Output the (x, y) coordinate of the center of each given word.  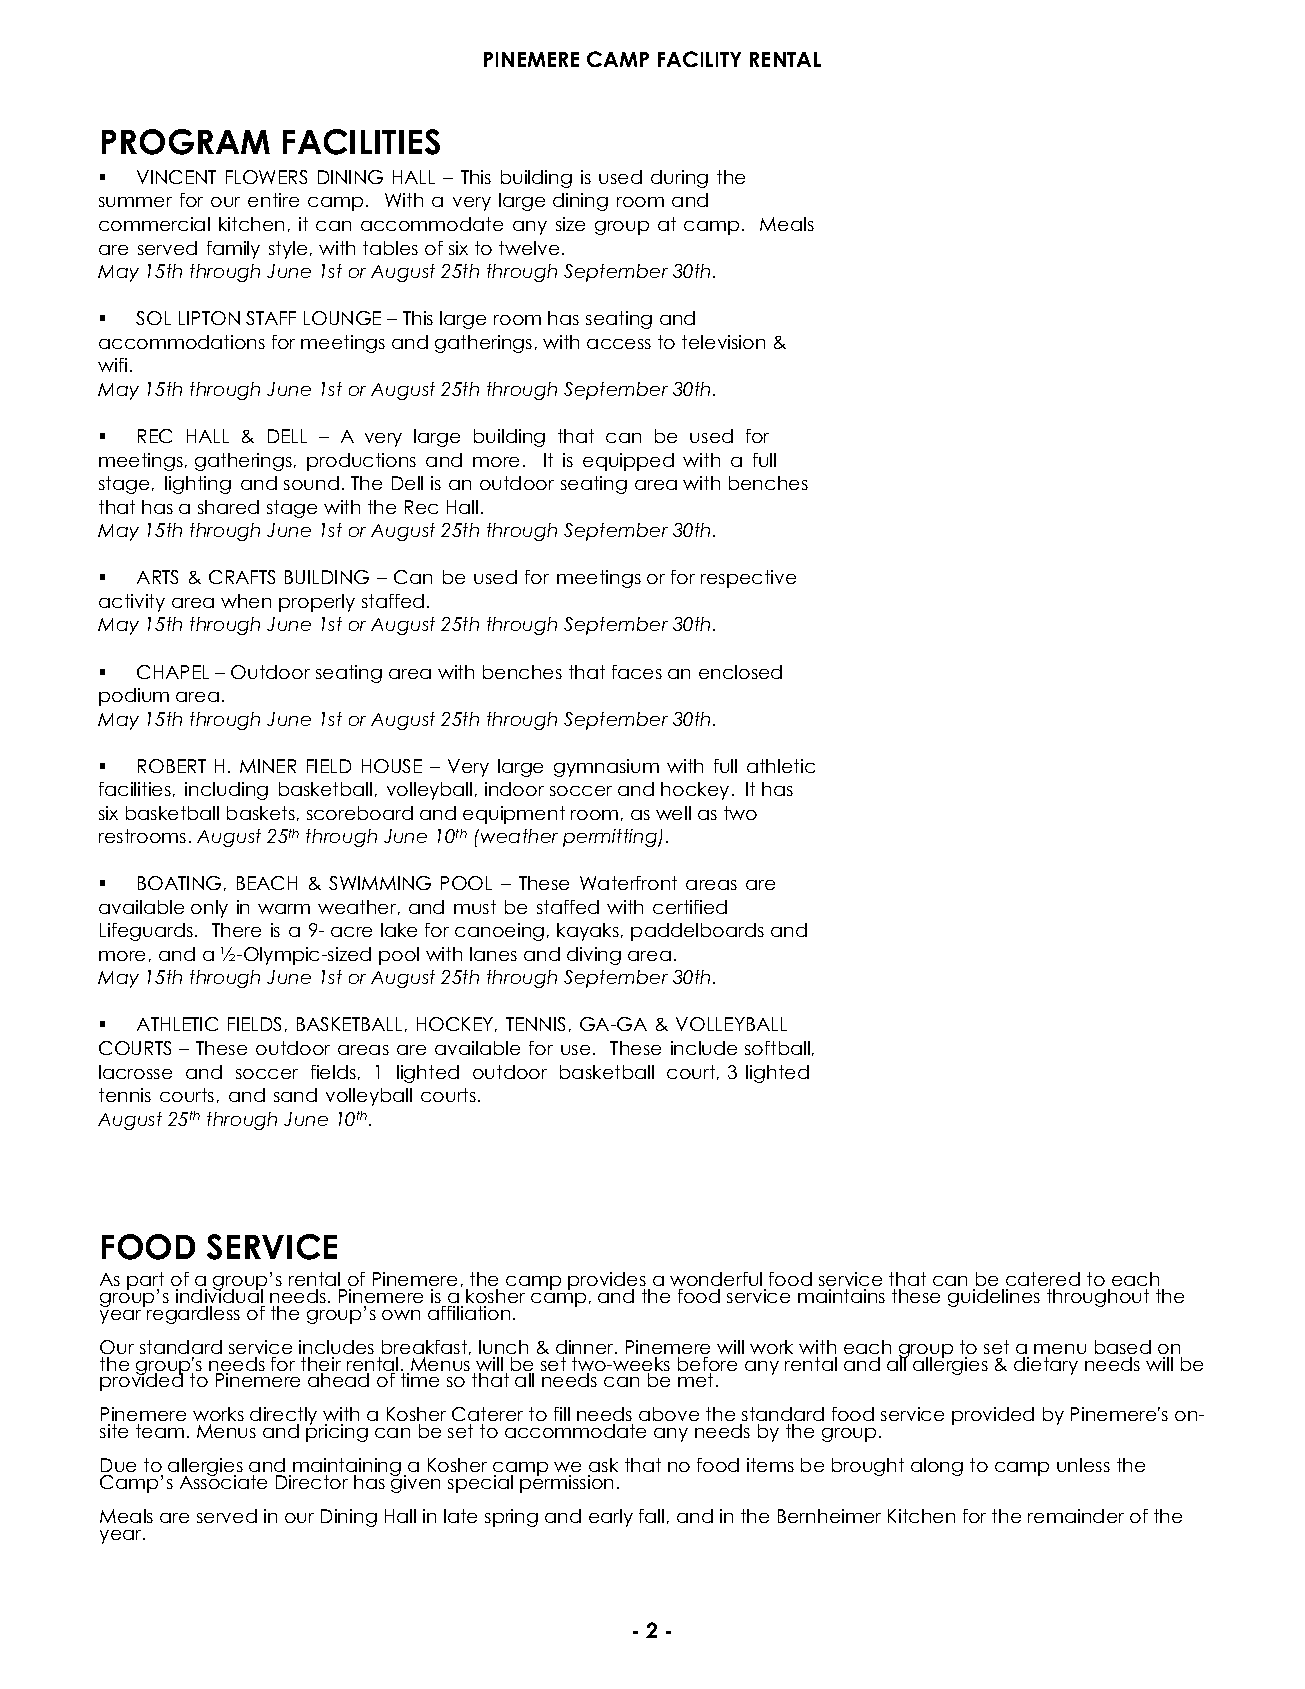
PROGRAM (186, 142)
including (226, 791)
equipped (628, 462)
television (723, 342)
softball (777, 1048)
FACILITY (699, 59)
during (679, 179)
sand (295, 1095)
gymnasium (606, 768)
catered (1043, 1279)
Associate (223, 1481)
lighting (198, 485)
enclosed (740, 672)
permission (566, 1483)
